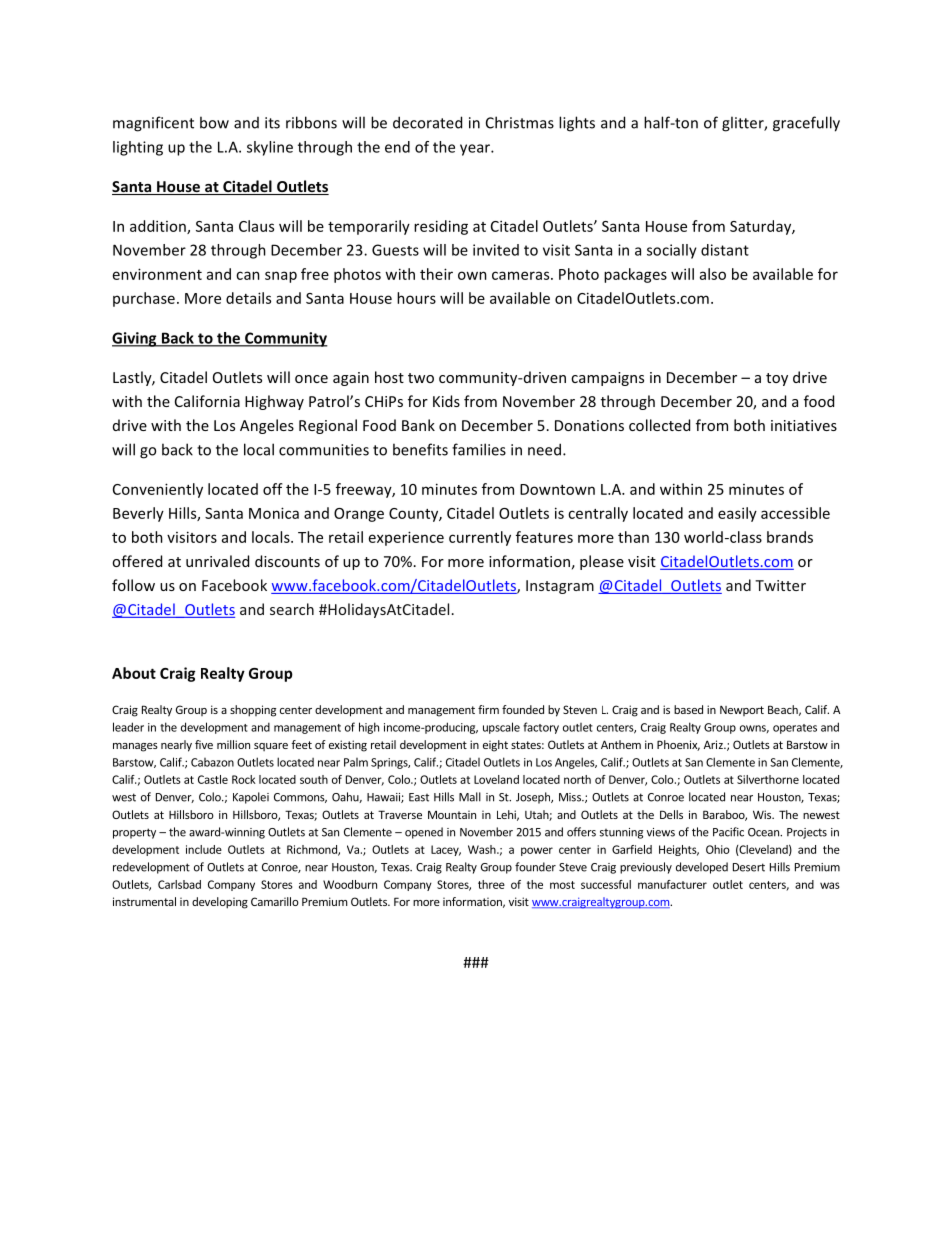 The image size is (952, 1233). Describe the element at coordinates (416, 298) in the page. I see `hours` at that location.
